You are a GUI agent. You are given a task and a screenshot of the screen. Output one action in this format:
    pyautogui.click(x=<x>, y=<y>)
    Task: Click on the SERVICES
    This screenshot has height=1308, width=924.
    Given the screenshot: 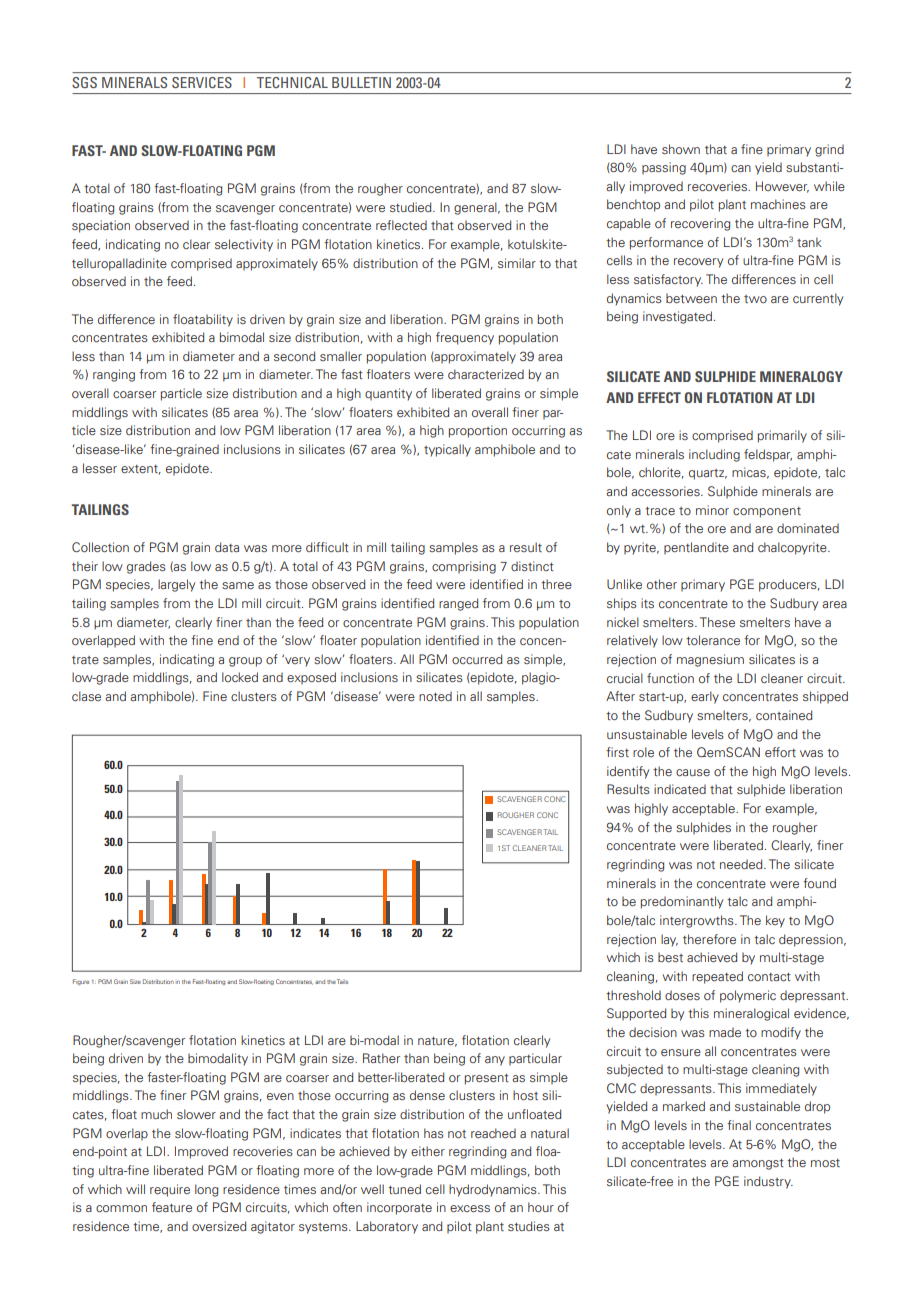 What is the action you would take?
    pyautogui.click(x=202, y=82)
